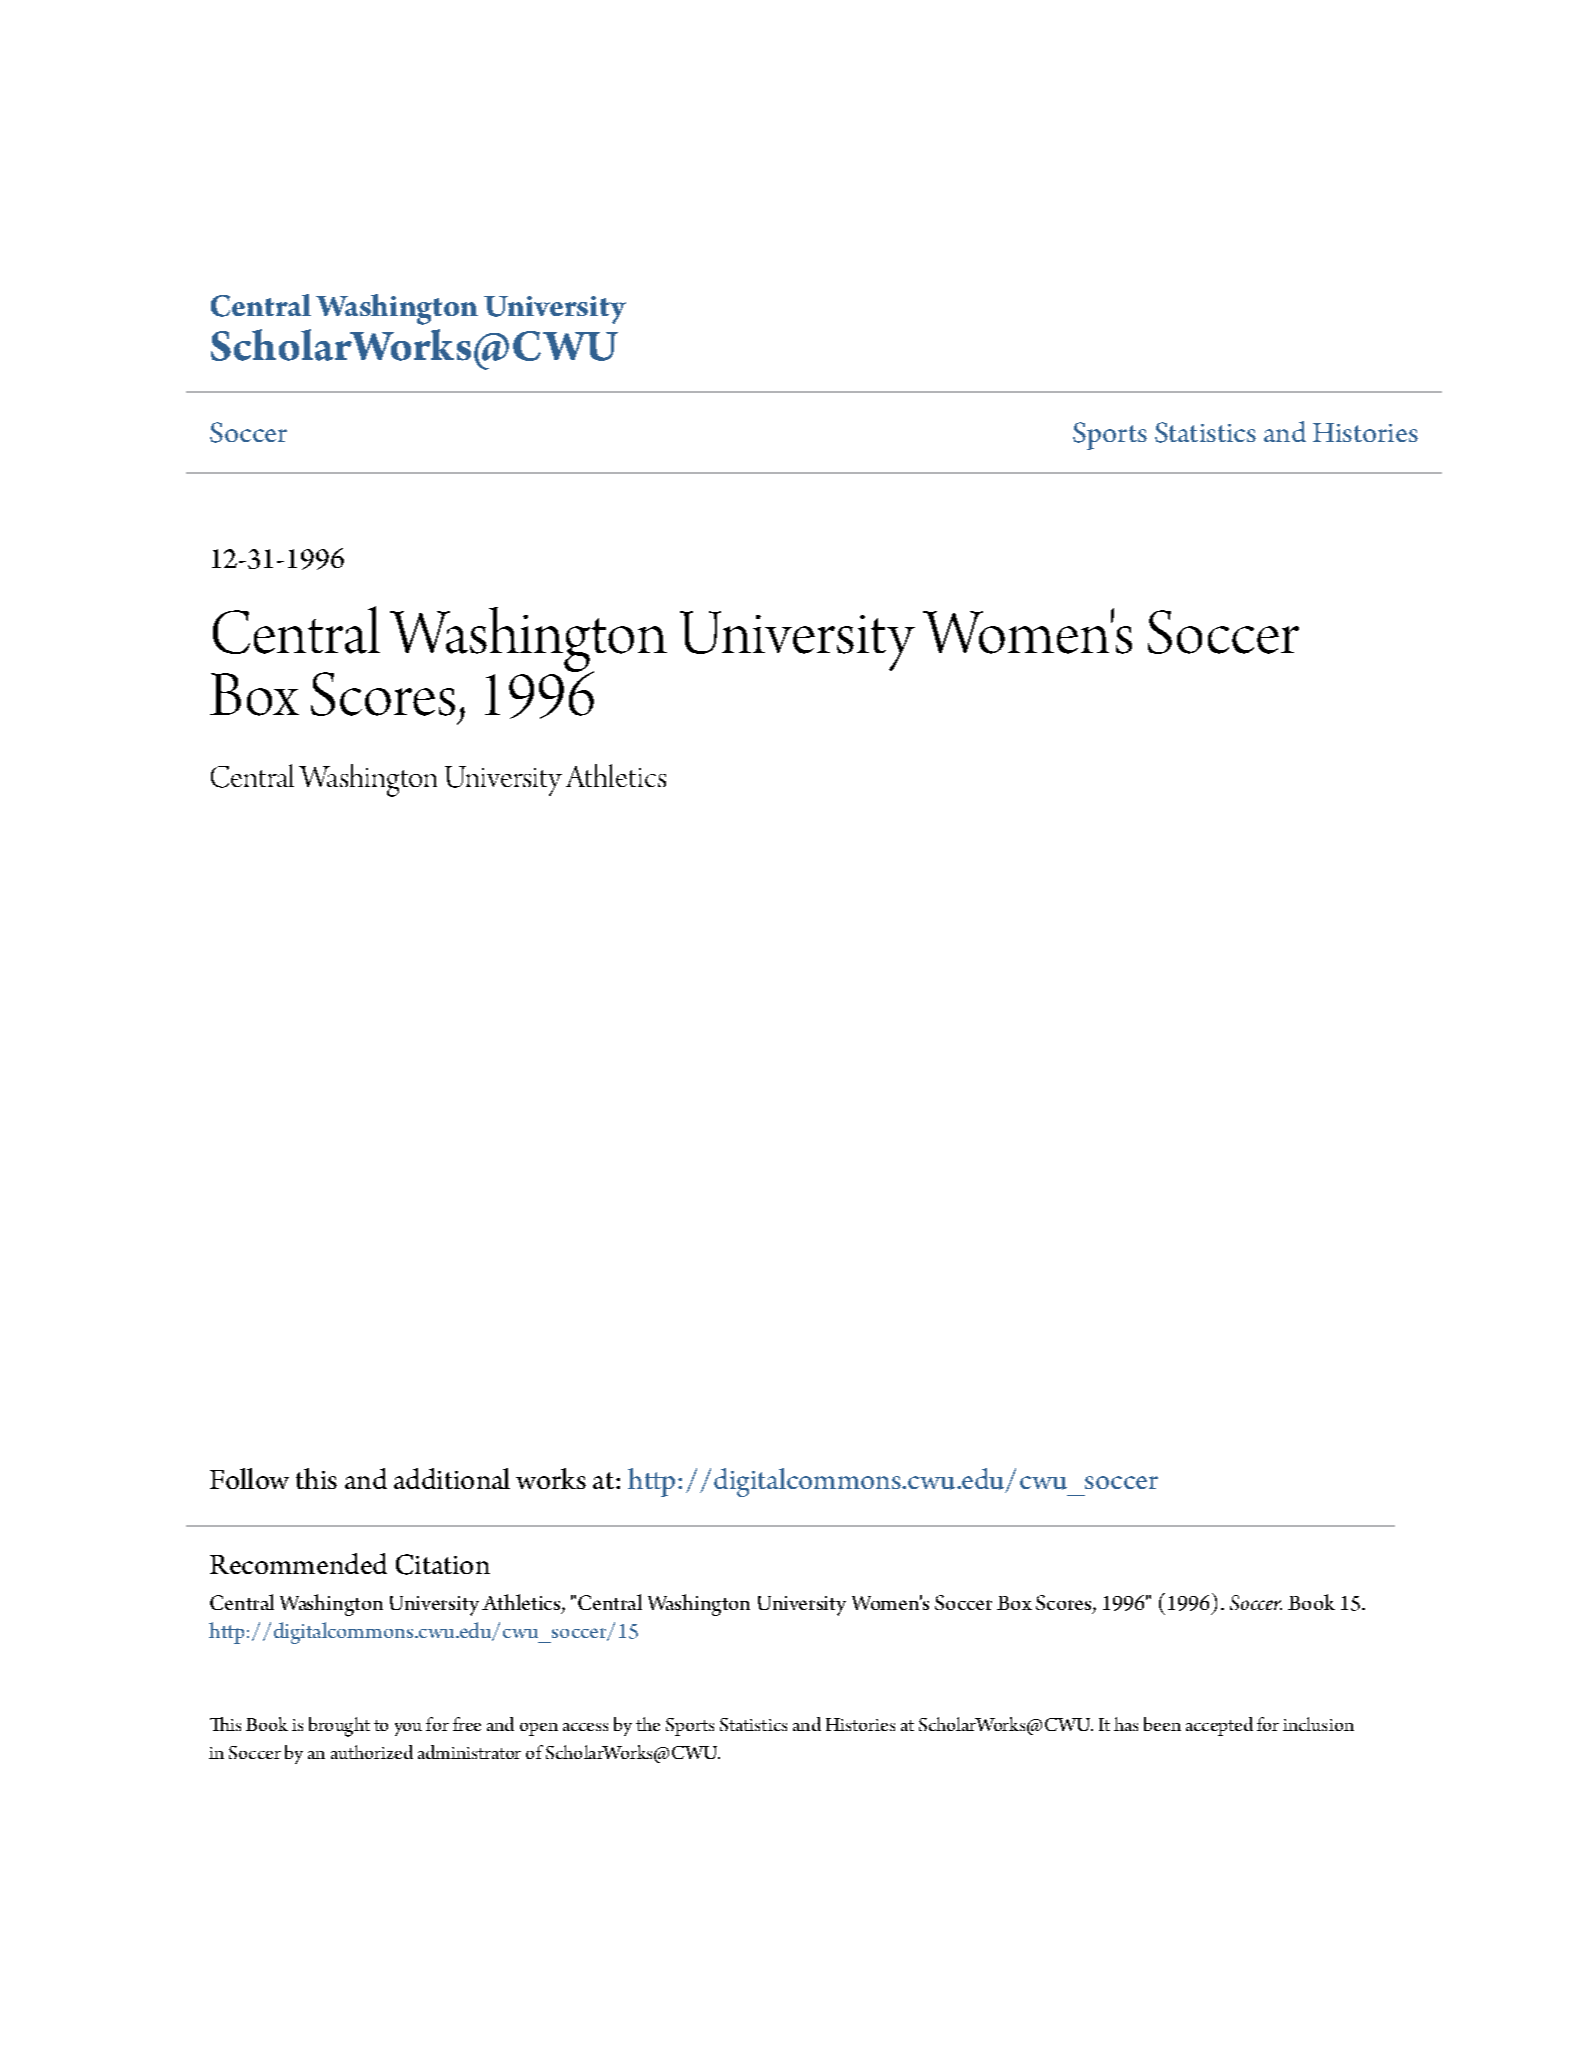 This page has width=1581, height=2046. Describe the element at coordinates (1162, 1724) in the page. I see `been` at that location.
